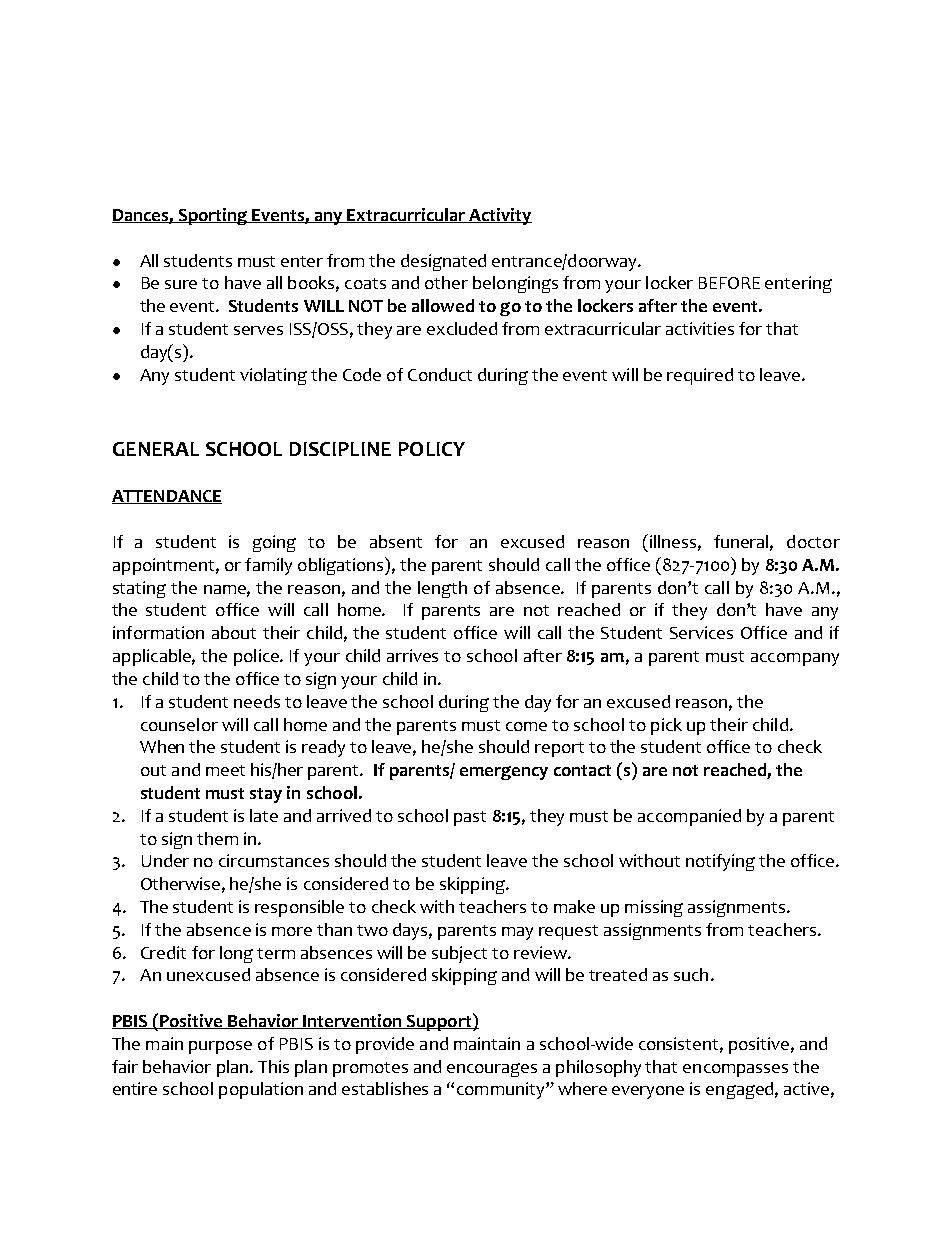 The height and width of the screenshot is (1233, 952). What do you see at coordinates (220, 1047) in the screenshot?
I see `purpose` at bounding box center [220, 1047].
